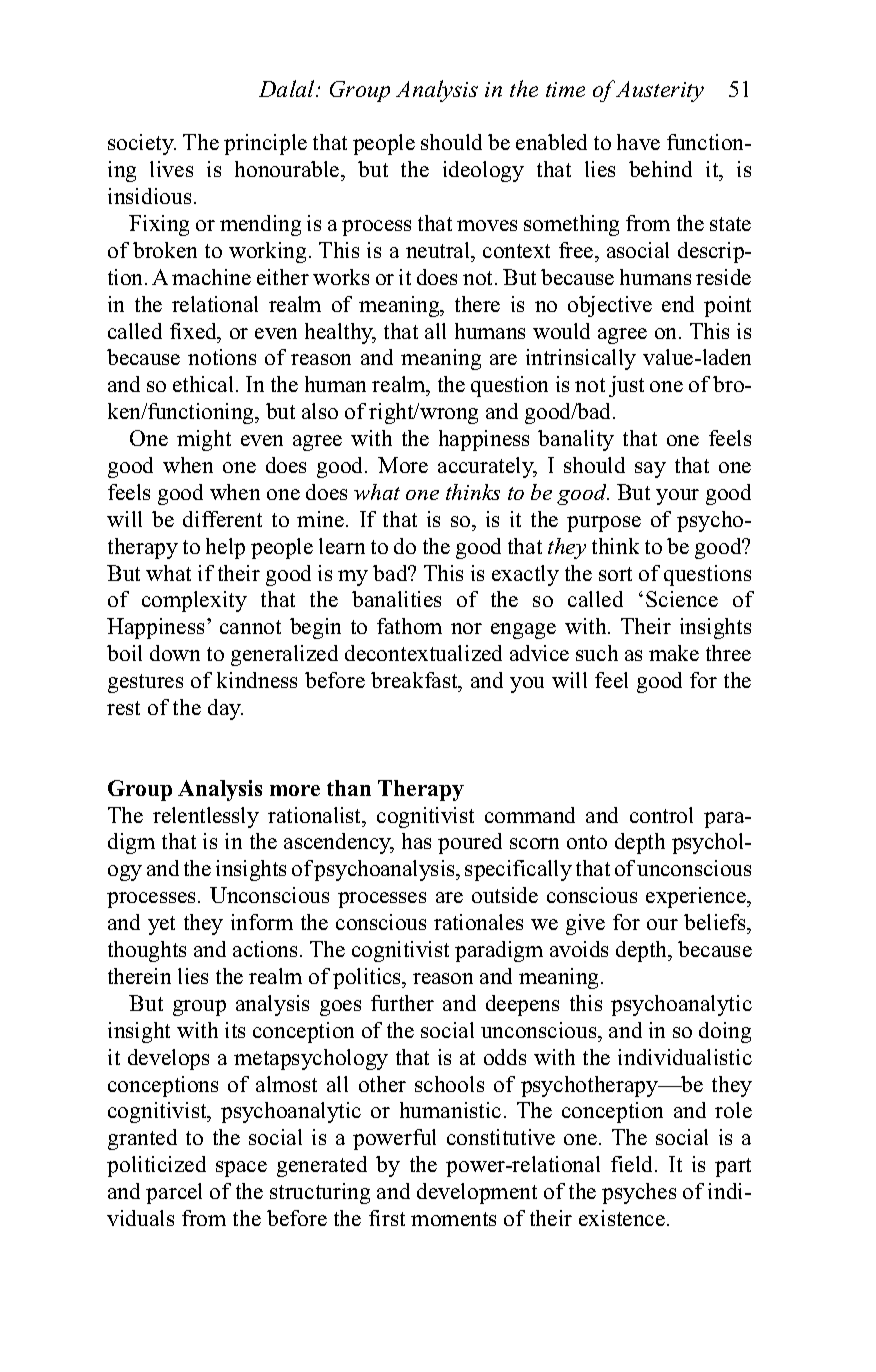 Image resolution: width=876 pixels, height=1372 pixels. Describe the element at coordinates (205, 384) in the screenshot. I see `ethical` at that location.
